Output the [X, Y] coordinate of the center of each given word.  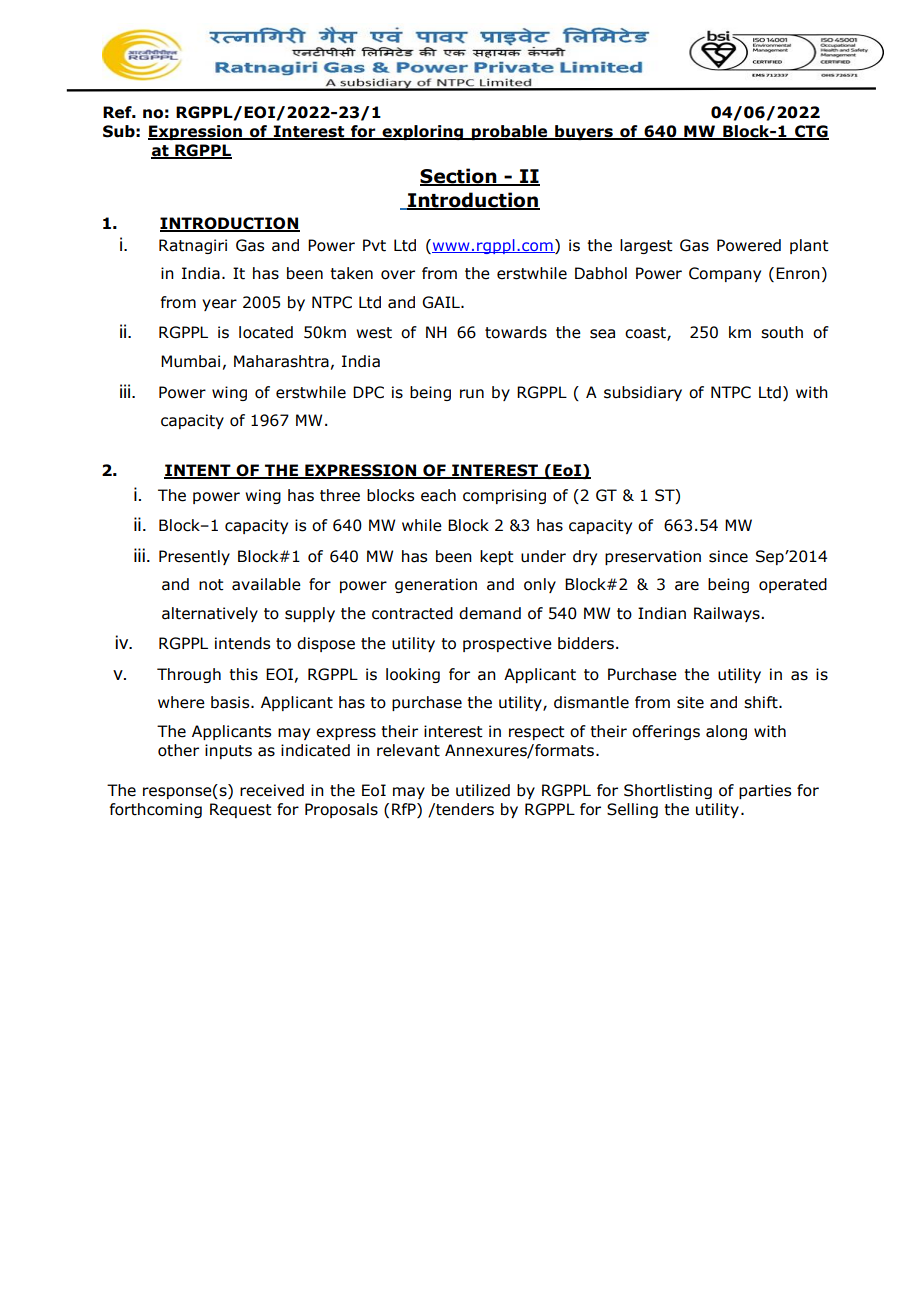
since [728, 556]
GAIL [442, 302]
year [219, 305]
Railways [728, 614]
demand [490, 613]
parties [765, 791]
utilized [483, 790]
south [782, 332]
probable [510, 132]
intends [242, 643]
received [272, 790]
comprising [504, 496]
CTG [811, 132]
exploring [423, 132]
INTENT [198, 471]
